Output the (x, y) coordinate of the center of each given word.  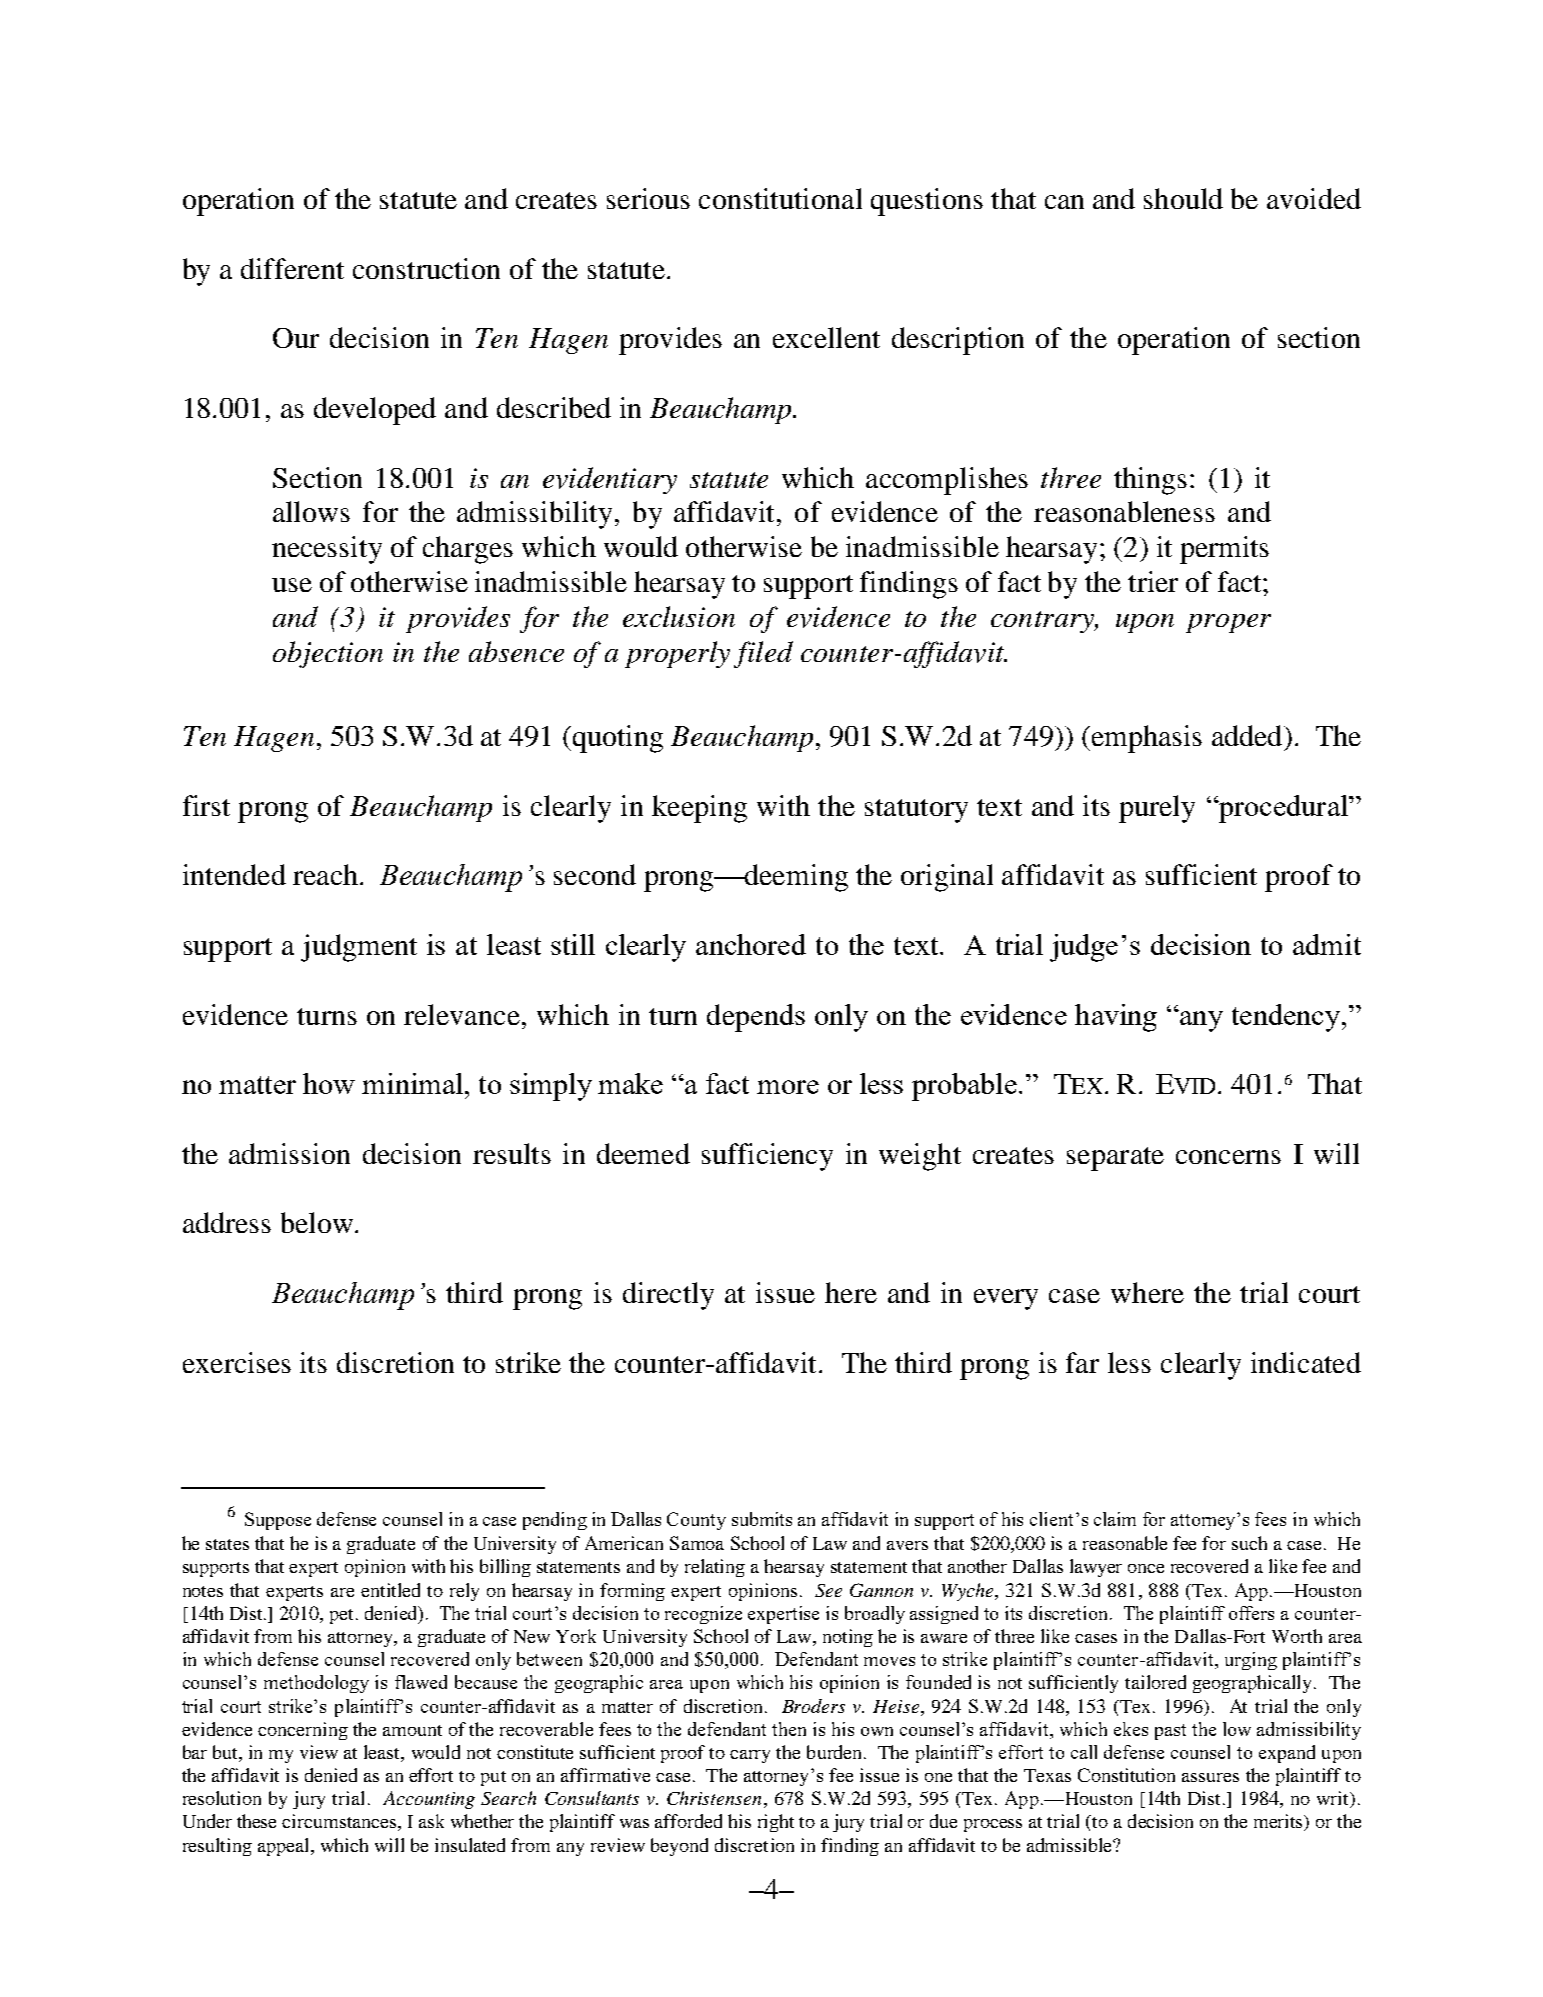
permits (1224, 550)
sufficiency (767, 1157)
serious (648, 198)
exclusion (679, 616)
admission (289, 1153)
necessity (327, 550)
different (292, 268)
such (1249, 1543)
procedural (1283, 809)
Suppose (278, 1521)
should (1183, 198)
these (256, 1821)
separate (1115, 1159)
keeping (699, 809)
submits (762, 1519)
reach (325, 874)
